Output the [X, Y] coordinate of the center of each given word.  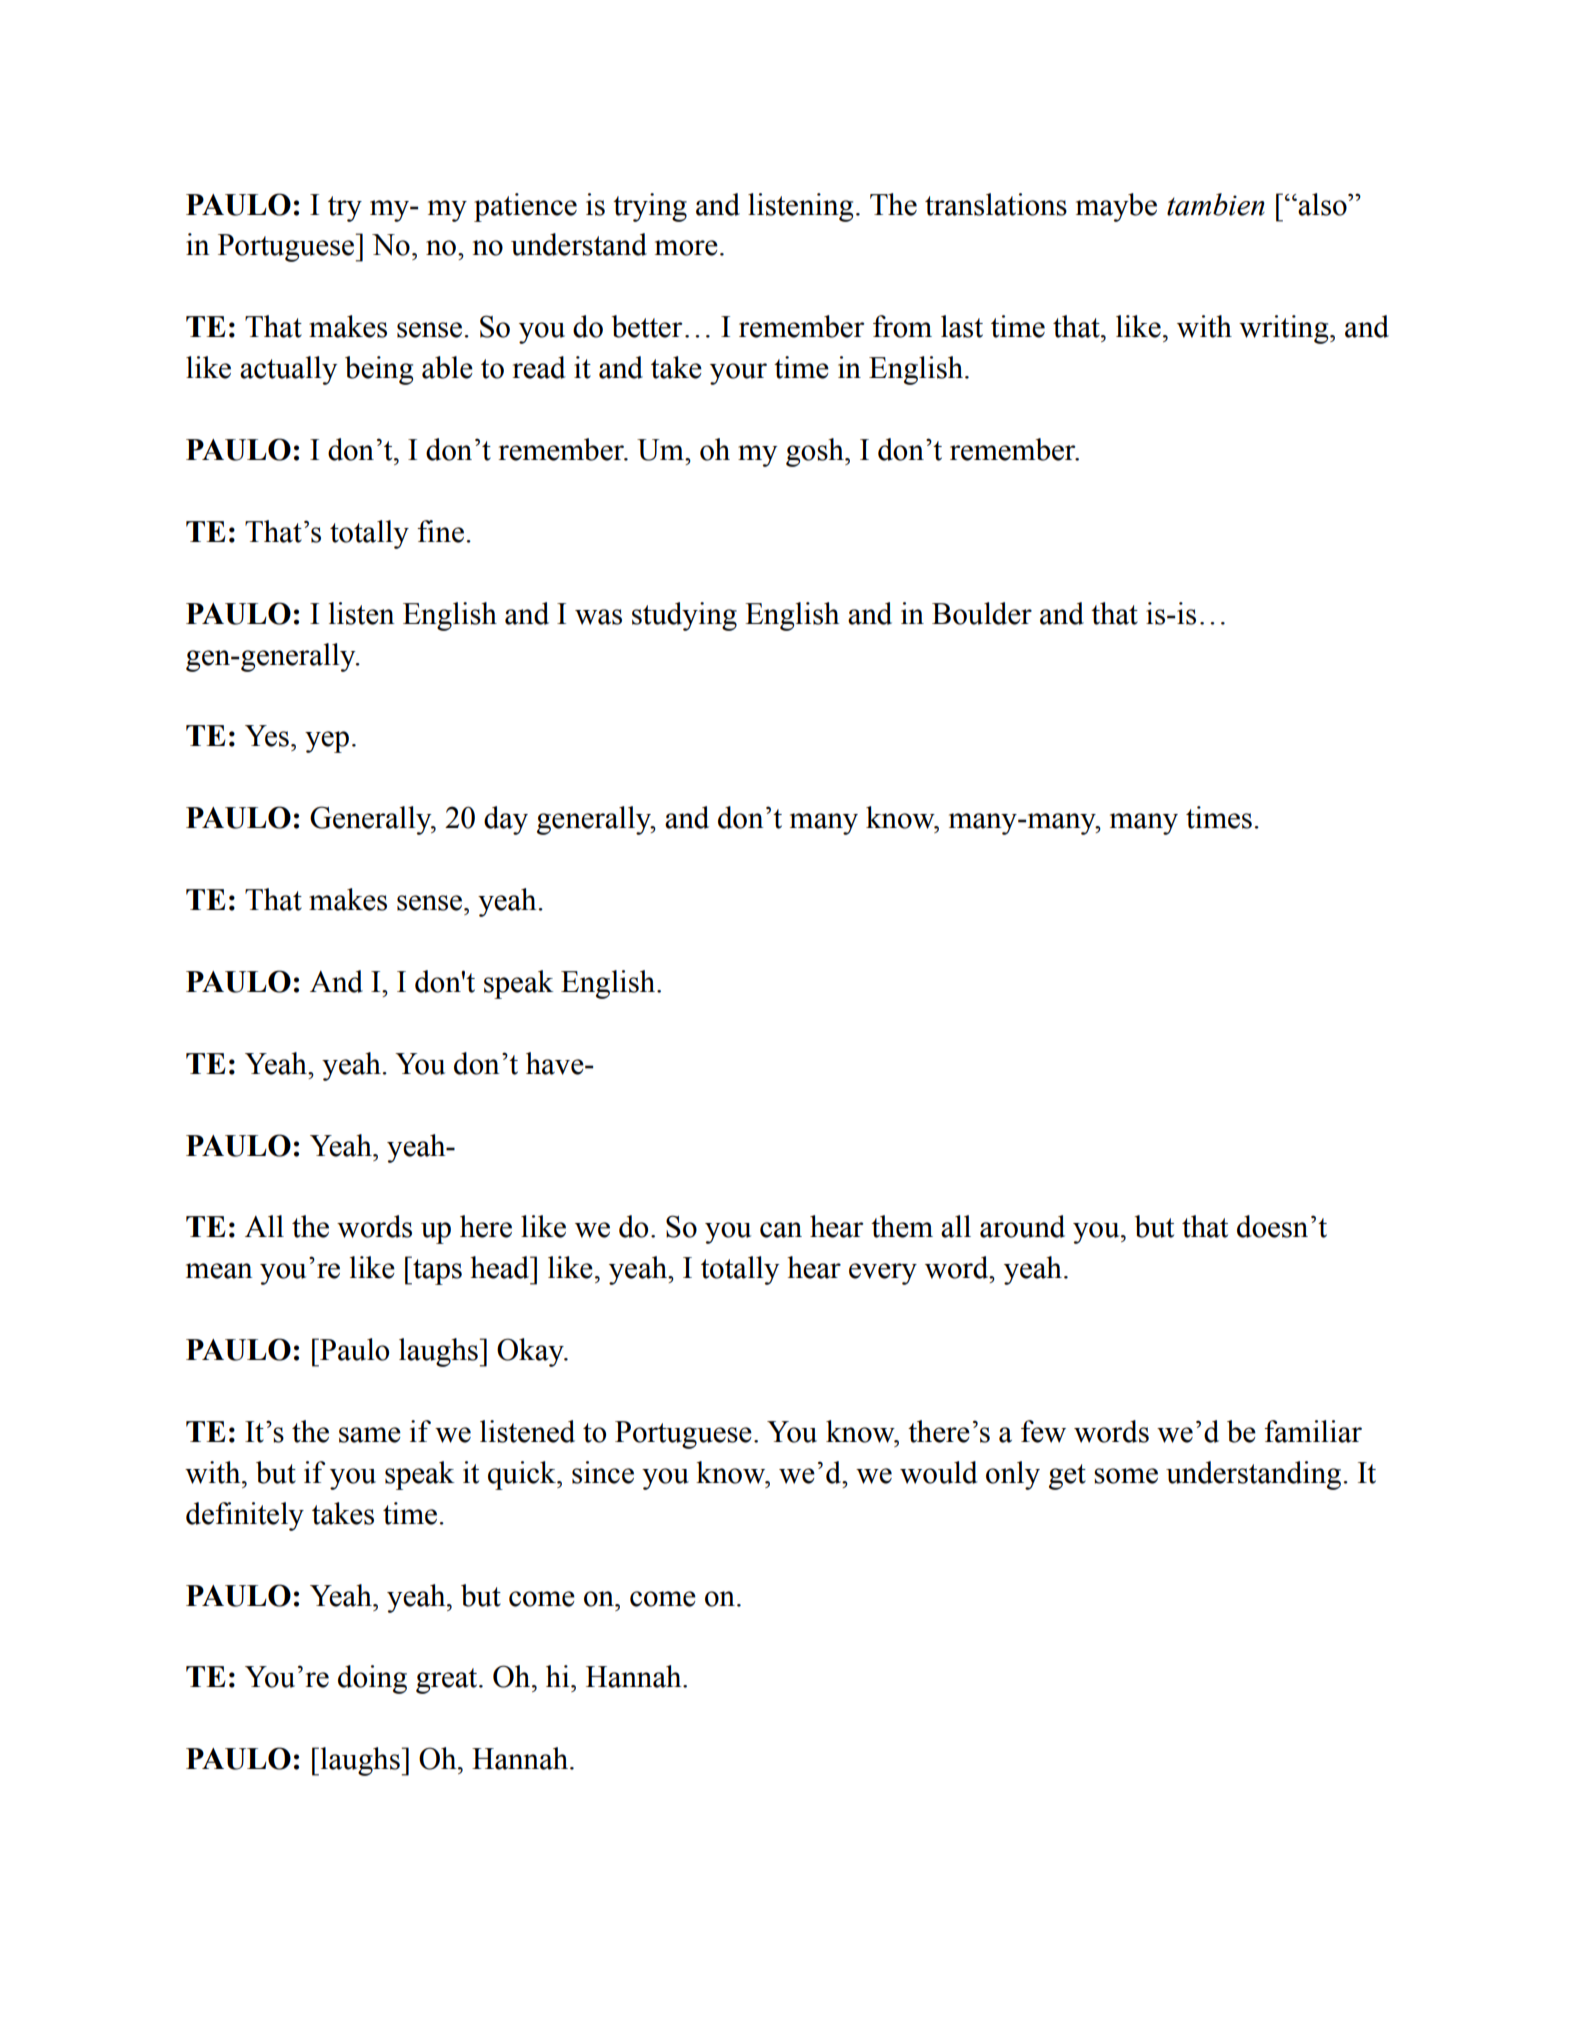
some [1126, 1476]
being [379, 370]
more [686, 248]
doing [372, 1679]
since [603, 1472]
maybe [1116, 207]
